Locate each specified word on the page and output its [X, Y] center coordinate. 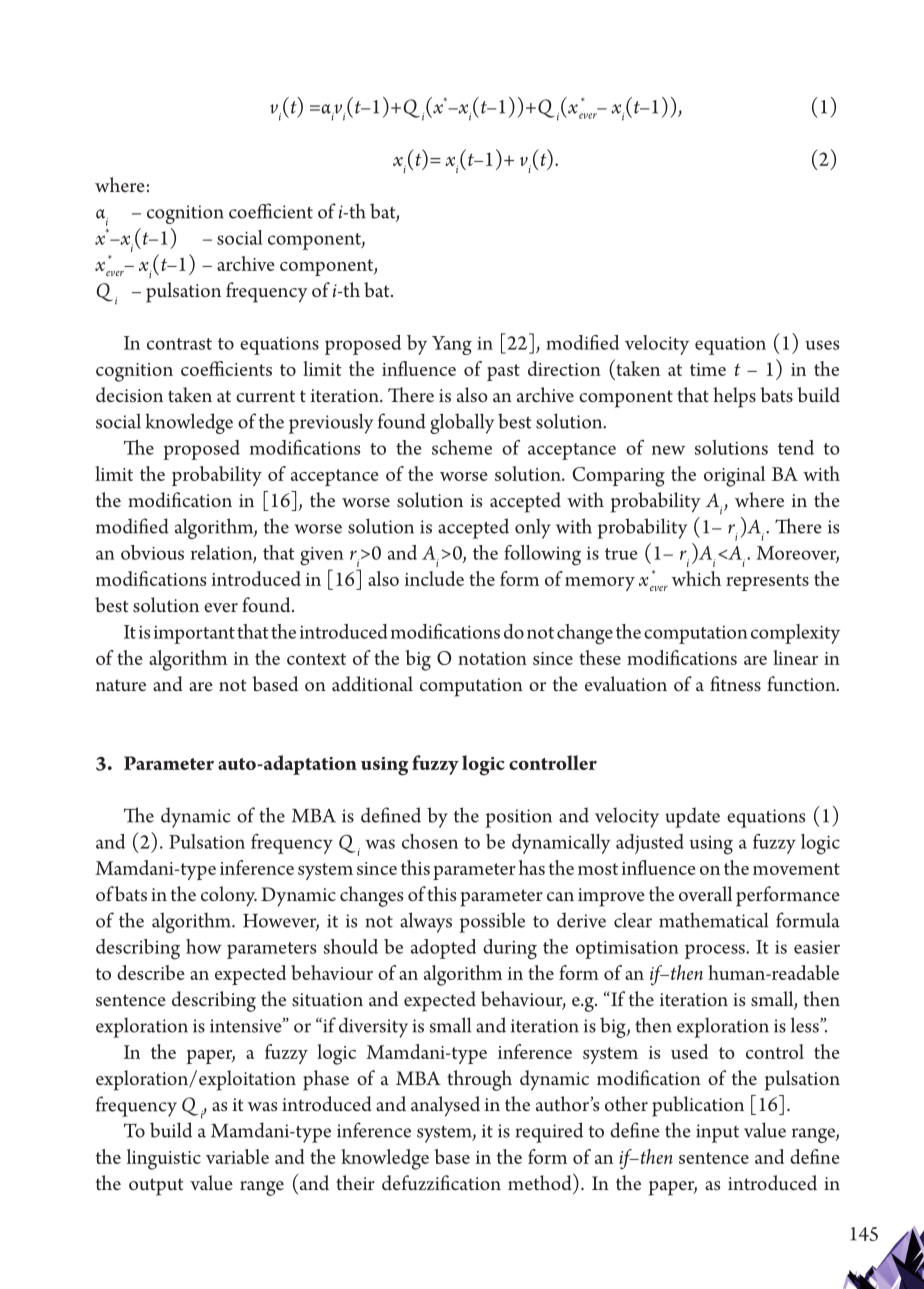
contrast [179, 344]
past [503, 372]
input [717, 1133]
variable [237, 1156]
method [541, 1181]
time [708, 369]
